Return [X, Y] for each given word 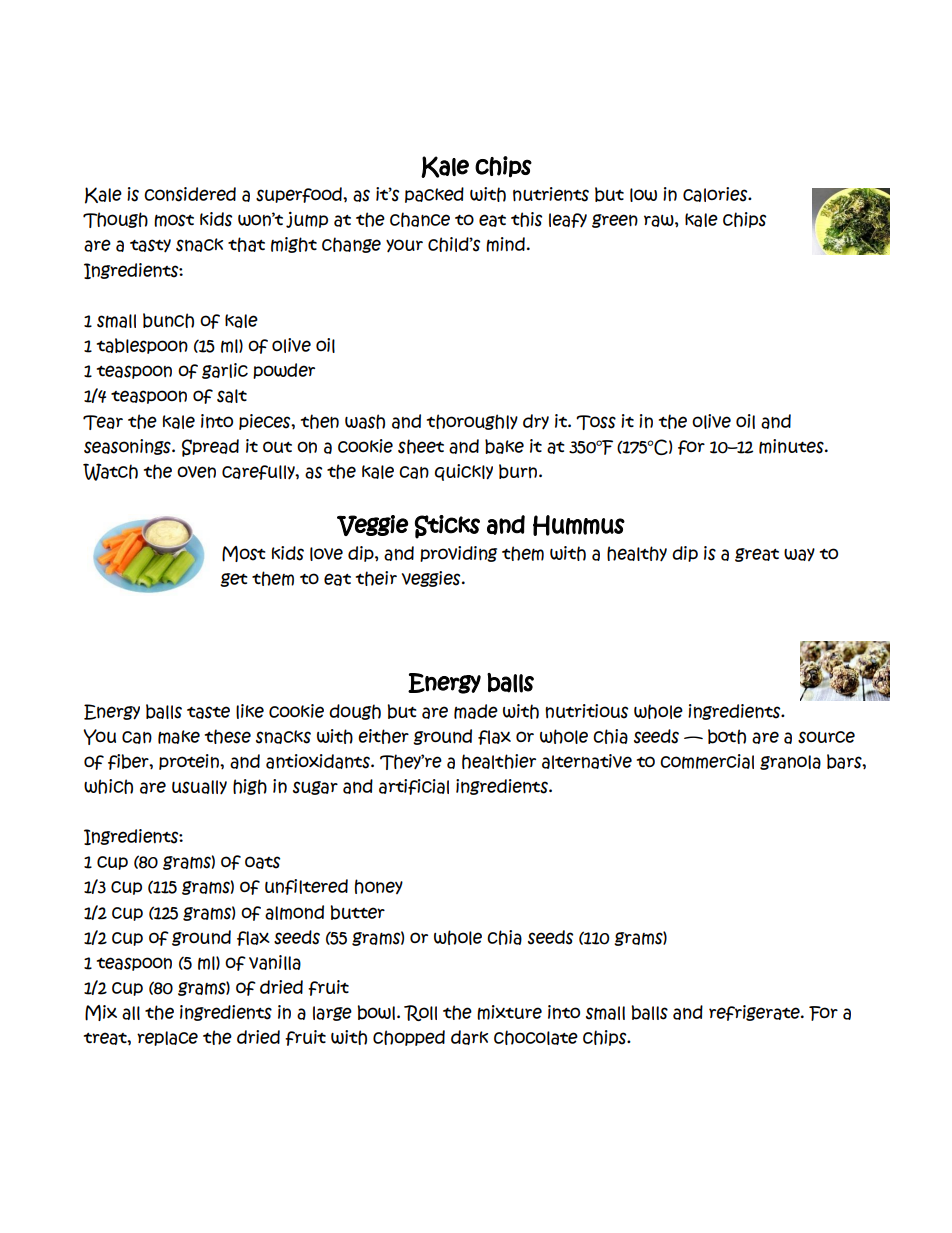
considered [190, 194]
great [757, 555]
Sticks [447, 527]
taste [208, 712]
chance [420, 219]
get [234, 580]
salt [232, 396]
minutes [792, 446]
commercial [707, 761]
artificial [414, 787]
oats [262, 862]
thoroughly [472, 422]
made [476, 711]
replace [167, 1038]
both [727, 736]
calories [716, 194]
